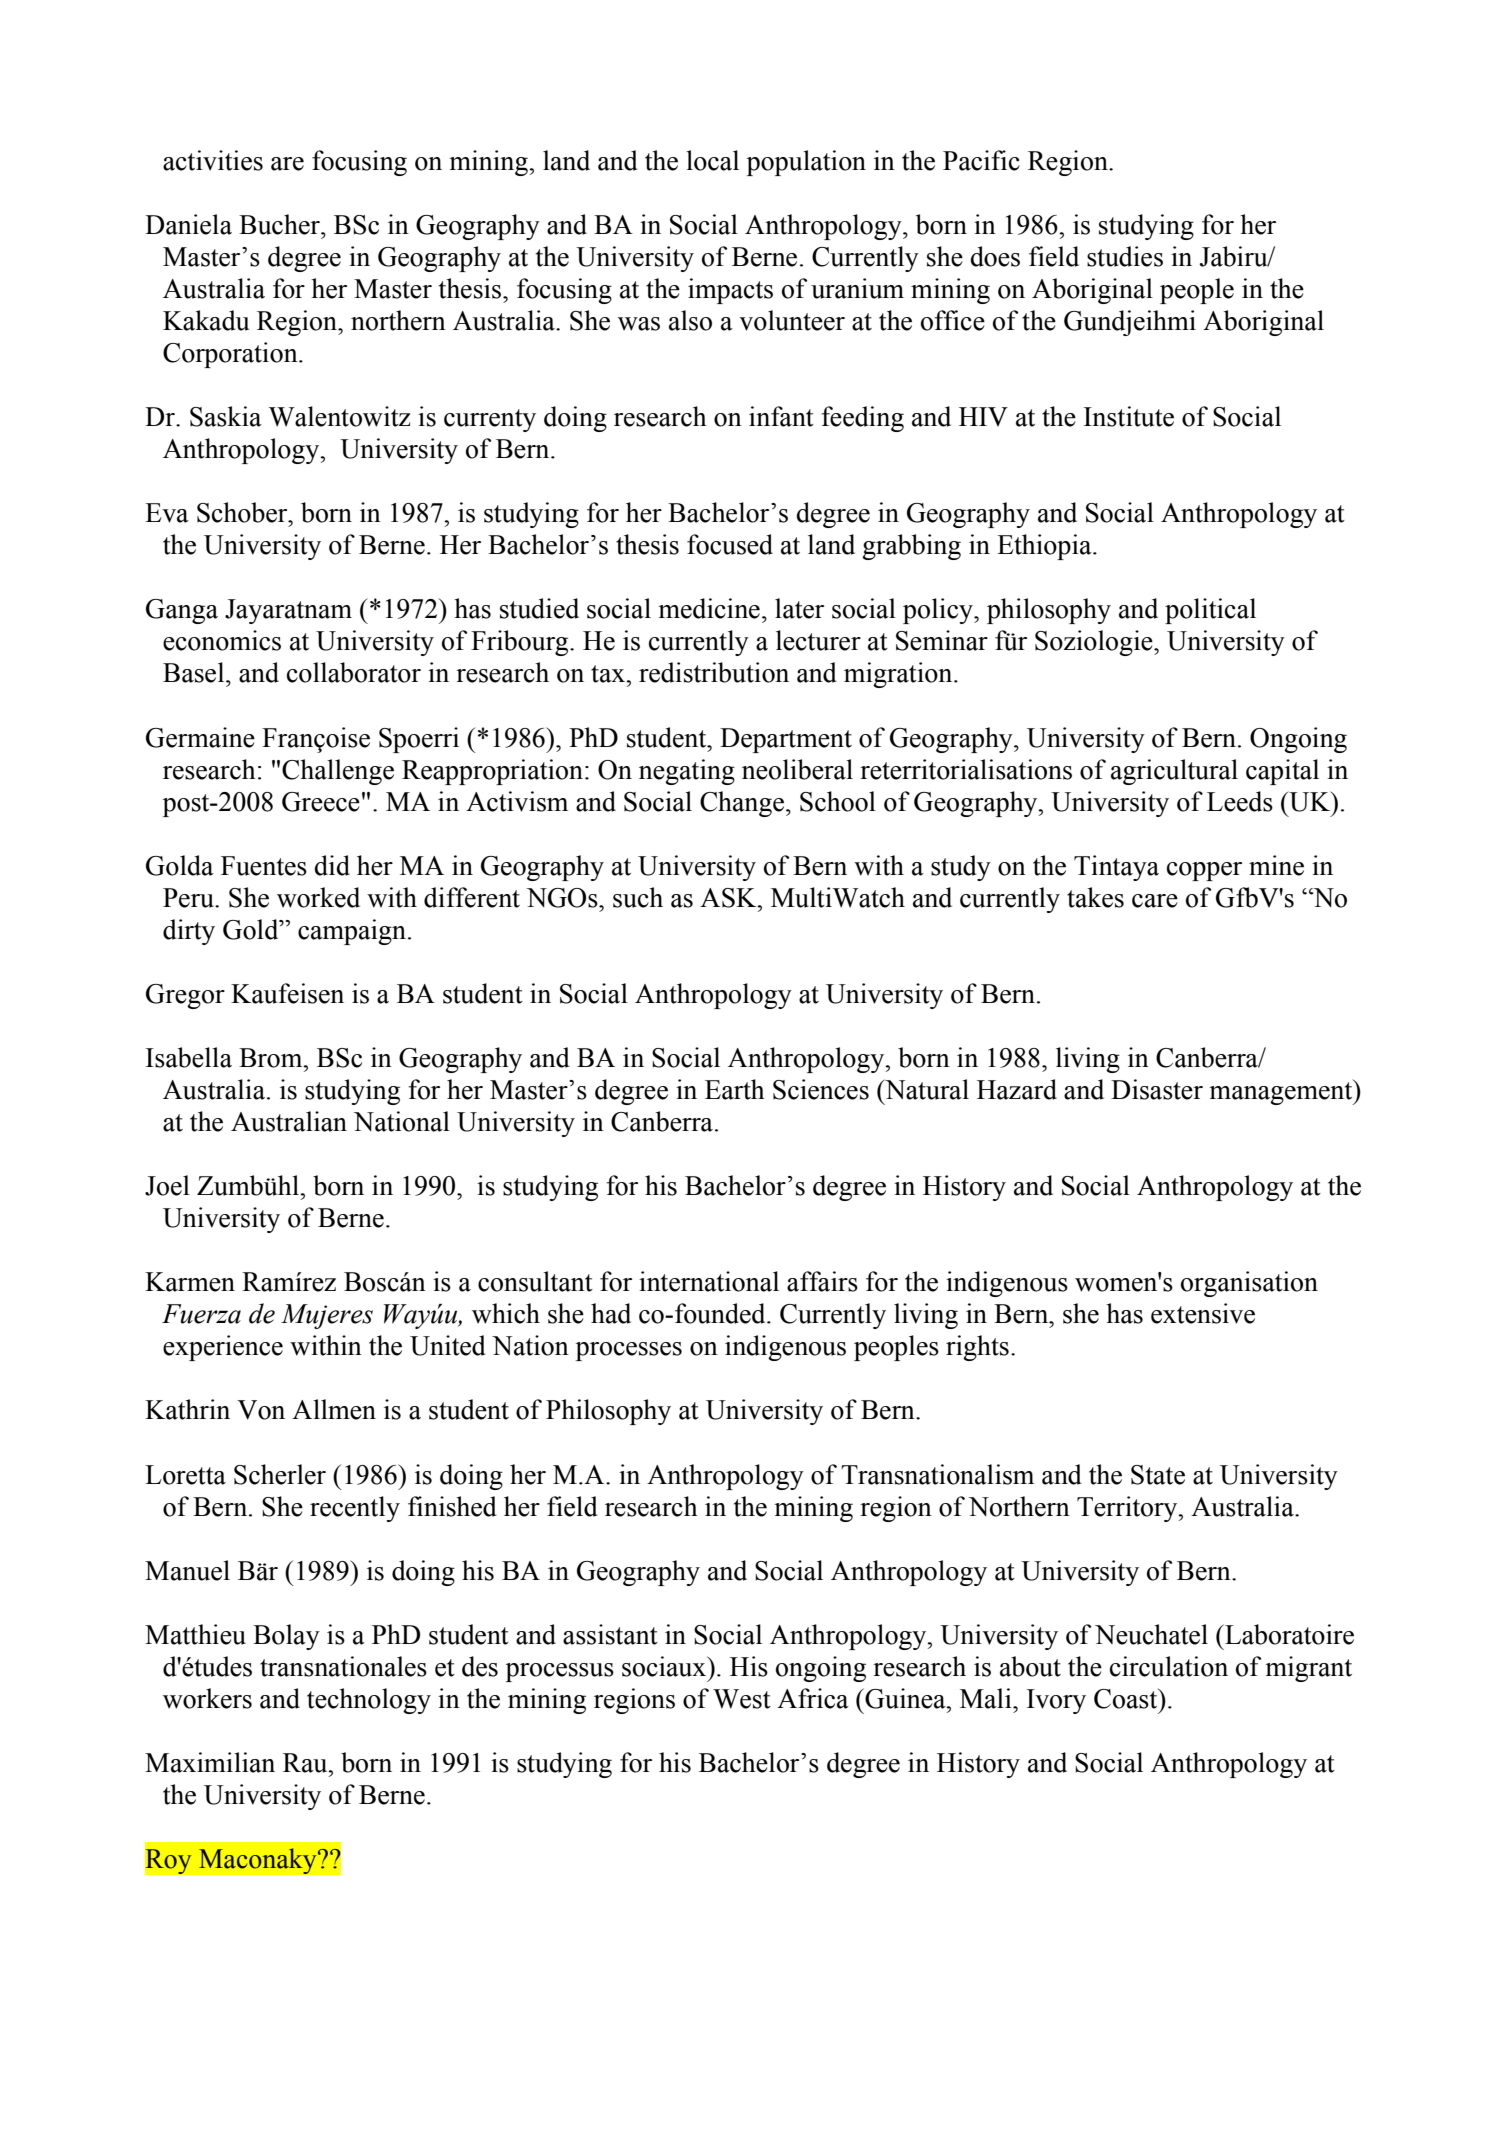 This screenshot has width=1509, height=2135. Describe the element at coordinates (638, 897) in the screenshot. I see `such` at that location.
